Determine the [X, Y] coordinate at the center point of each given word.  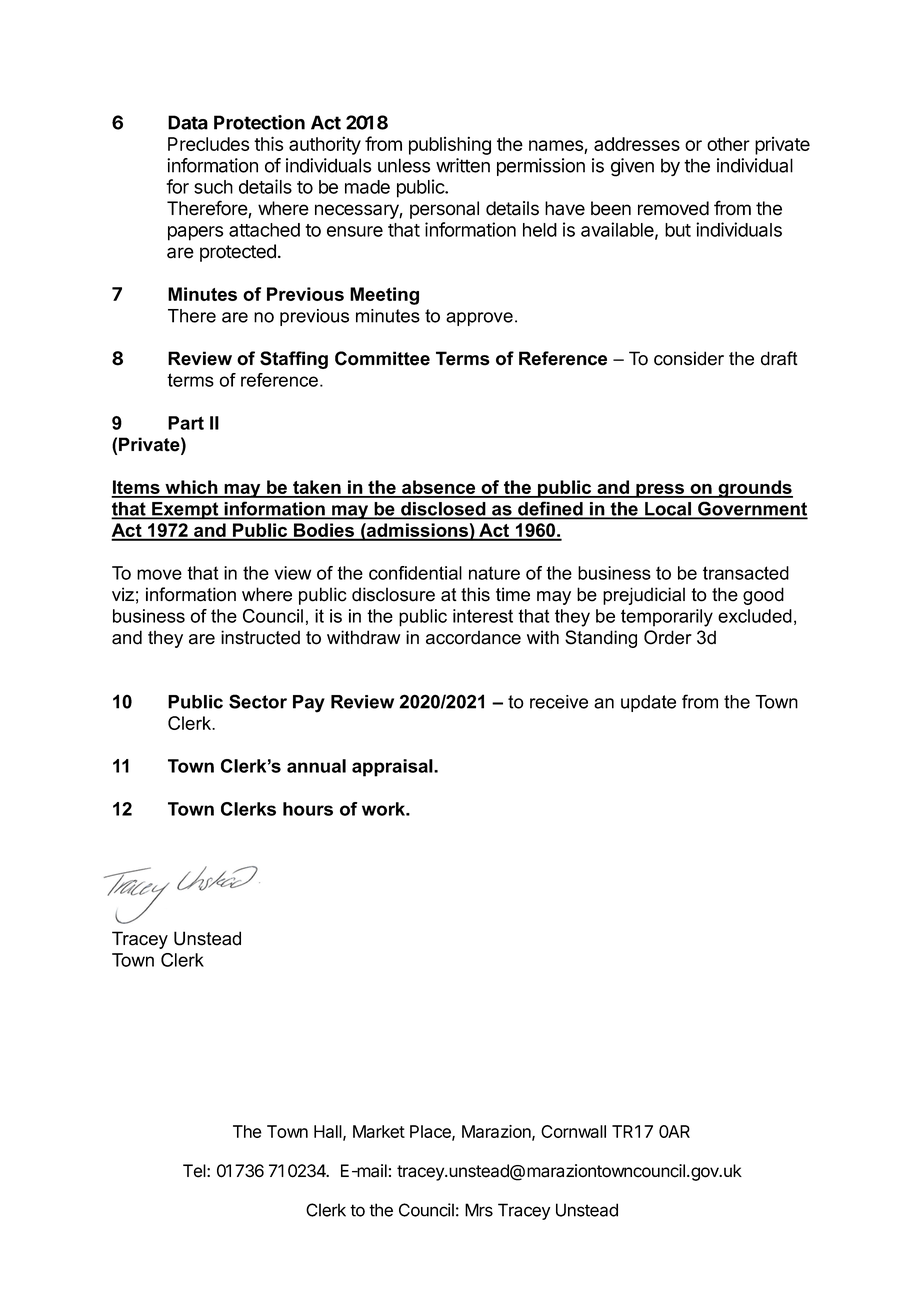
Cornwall [573, 1131]
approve [479, 319]
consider [689, 358]
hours [308, 809]
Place [431, 1132]
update [648, 703]
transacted [746, 573]
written [463, 165]
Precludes [208, 144]
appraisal [393, 768]
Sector [258, 701]
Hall [329, 1132]
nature [494, 573]
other [728, 144]
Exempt [185, 511]
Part [186, 423]
